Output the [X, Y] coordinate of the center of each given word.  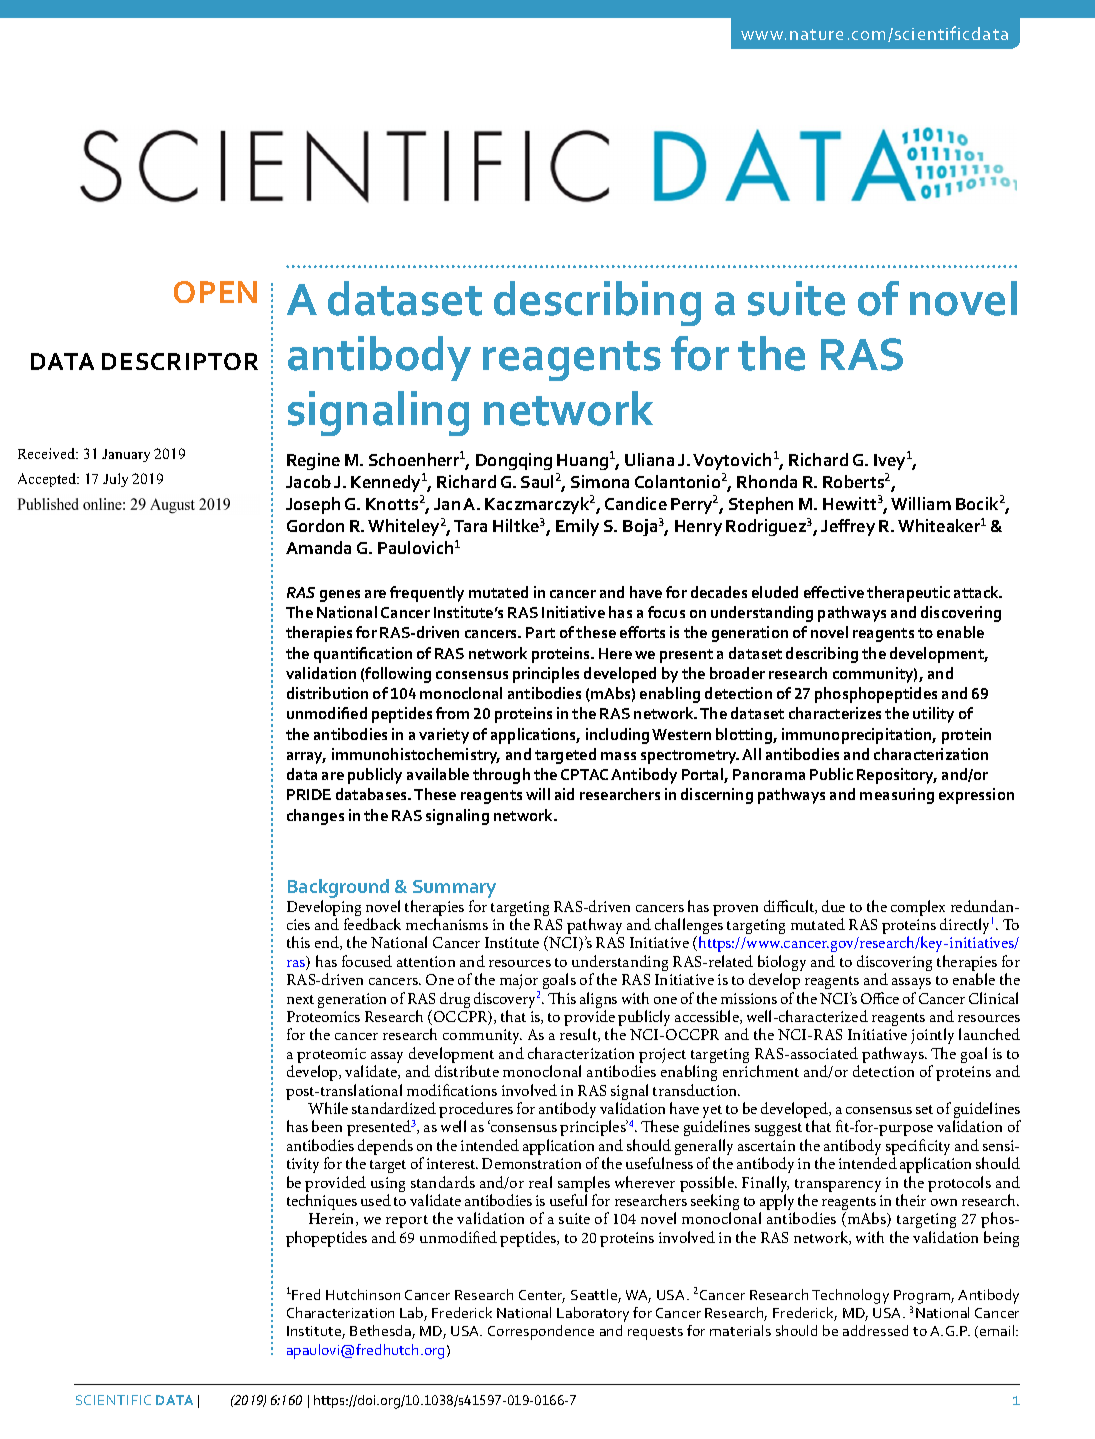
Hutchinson [363, 1294]
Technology [850, 1296]
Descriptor [180, 361]
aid [564, 794]
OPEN [215, 292]
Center [542, 1296]
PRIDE [309, 794]
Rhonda [767, 481]
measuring [897, 796]
